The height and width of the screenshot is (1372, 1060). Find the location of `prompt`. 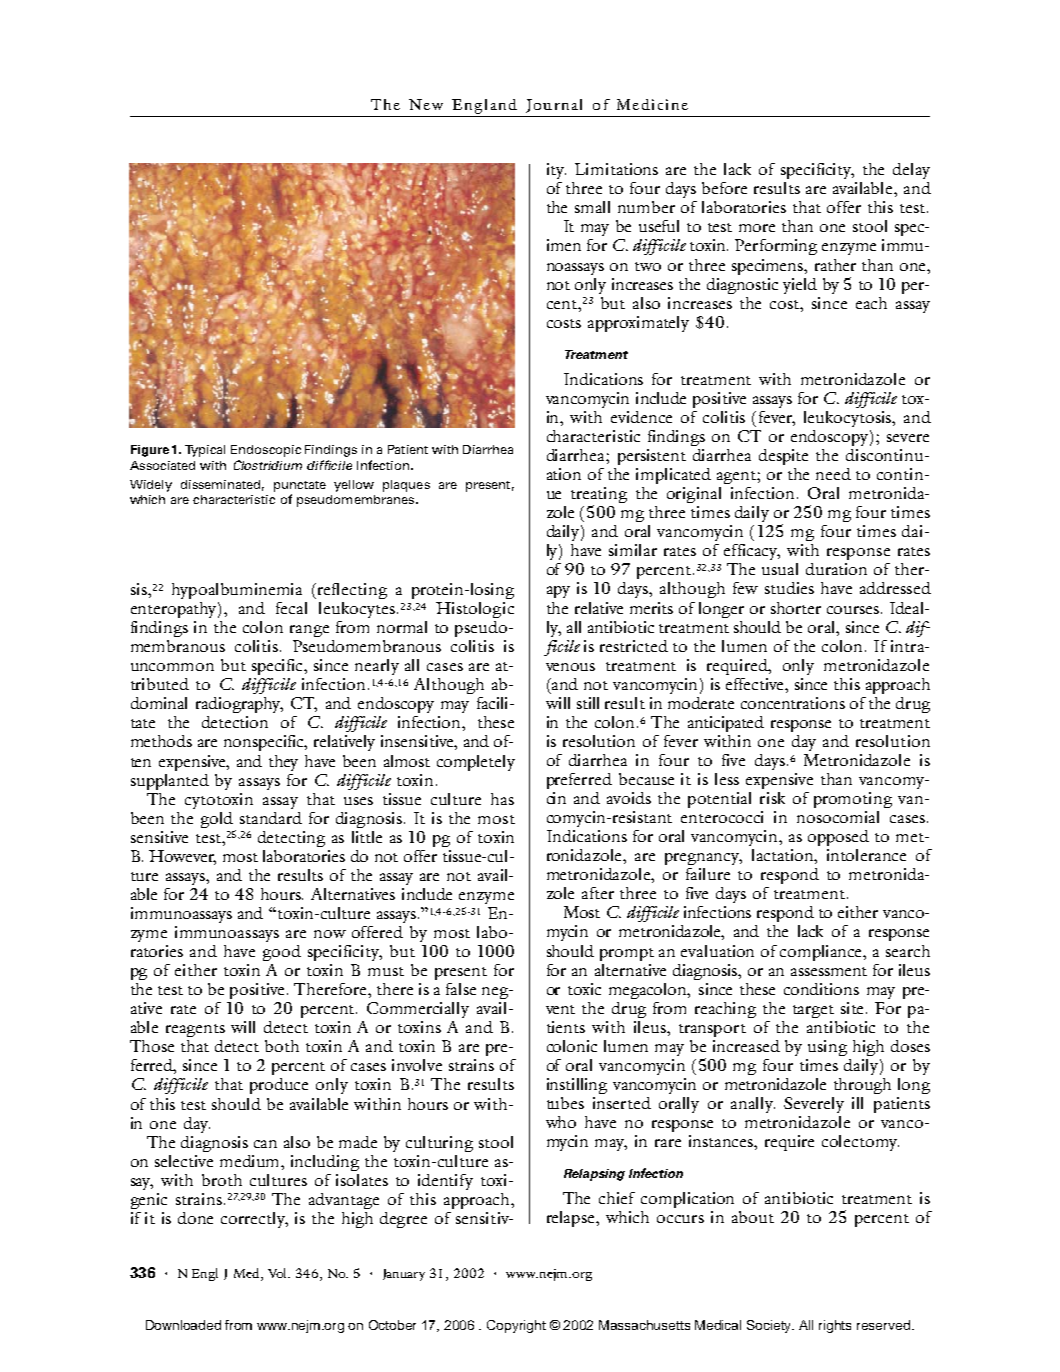

prompt is located at coordinates (627, 954).
